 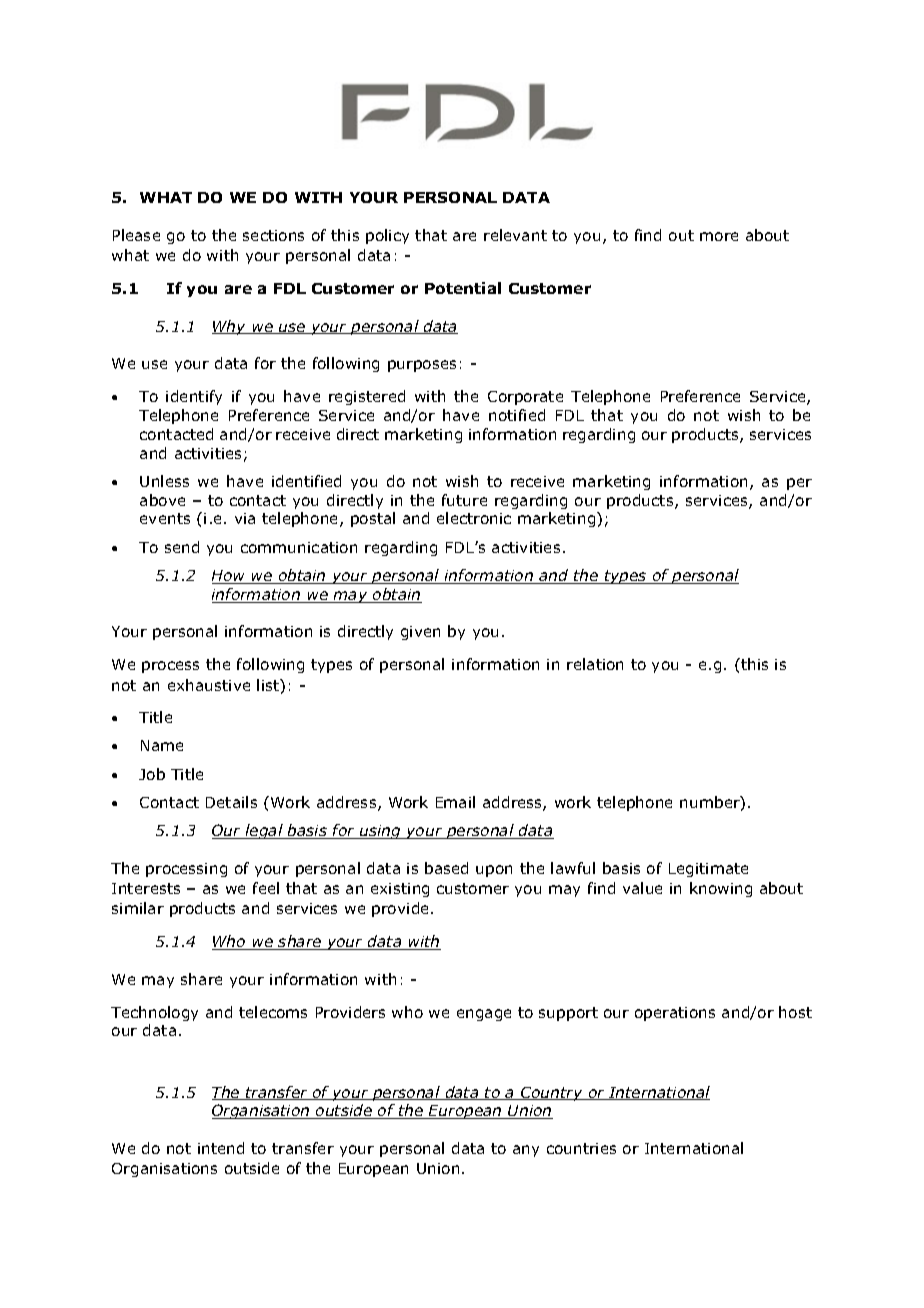 I want to click on feel, so click(x=266, y=888).
